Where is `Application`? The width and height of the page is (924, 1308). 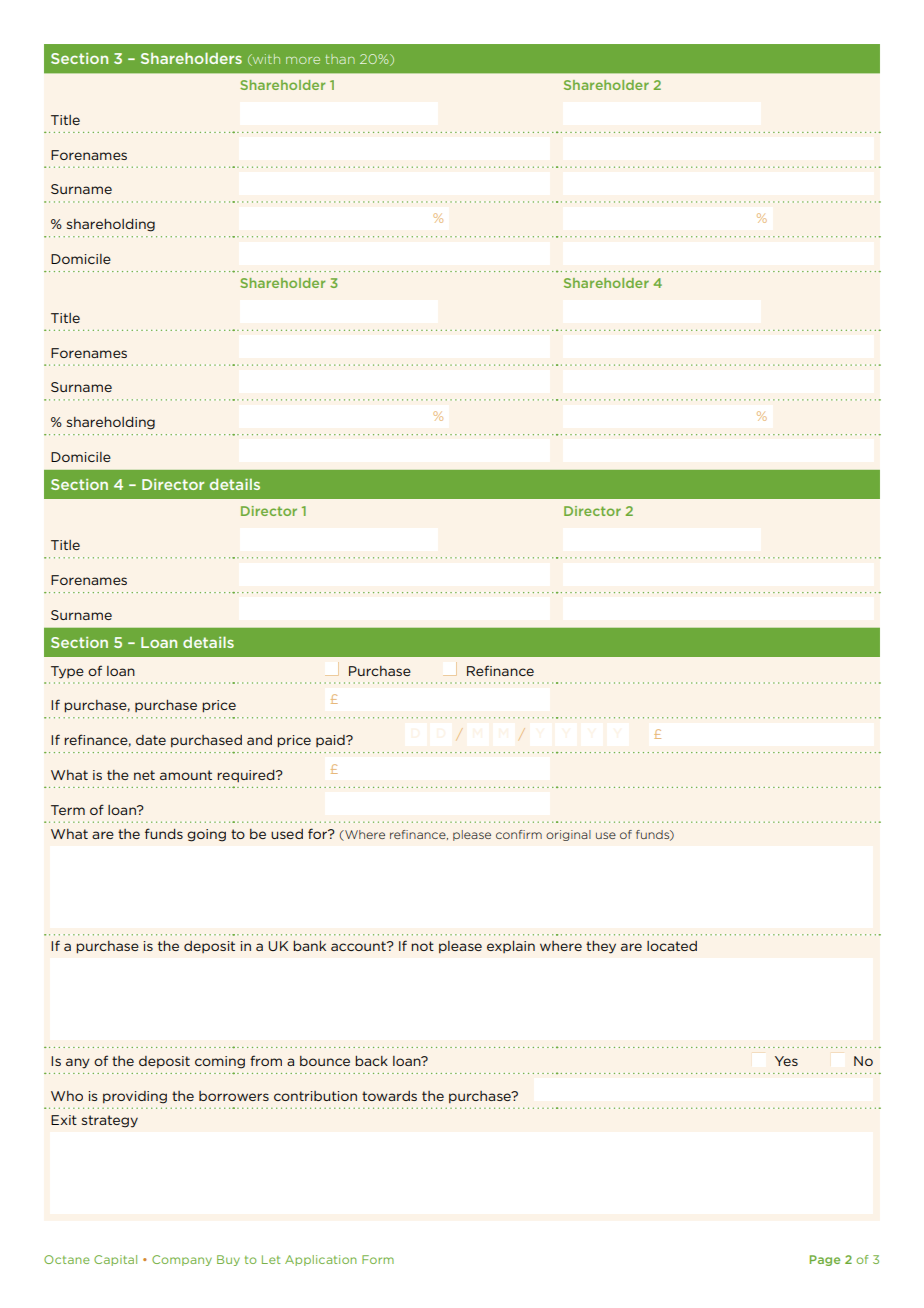 Application is located at coordinates (321, 1260).
